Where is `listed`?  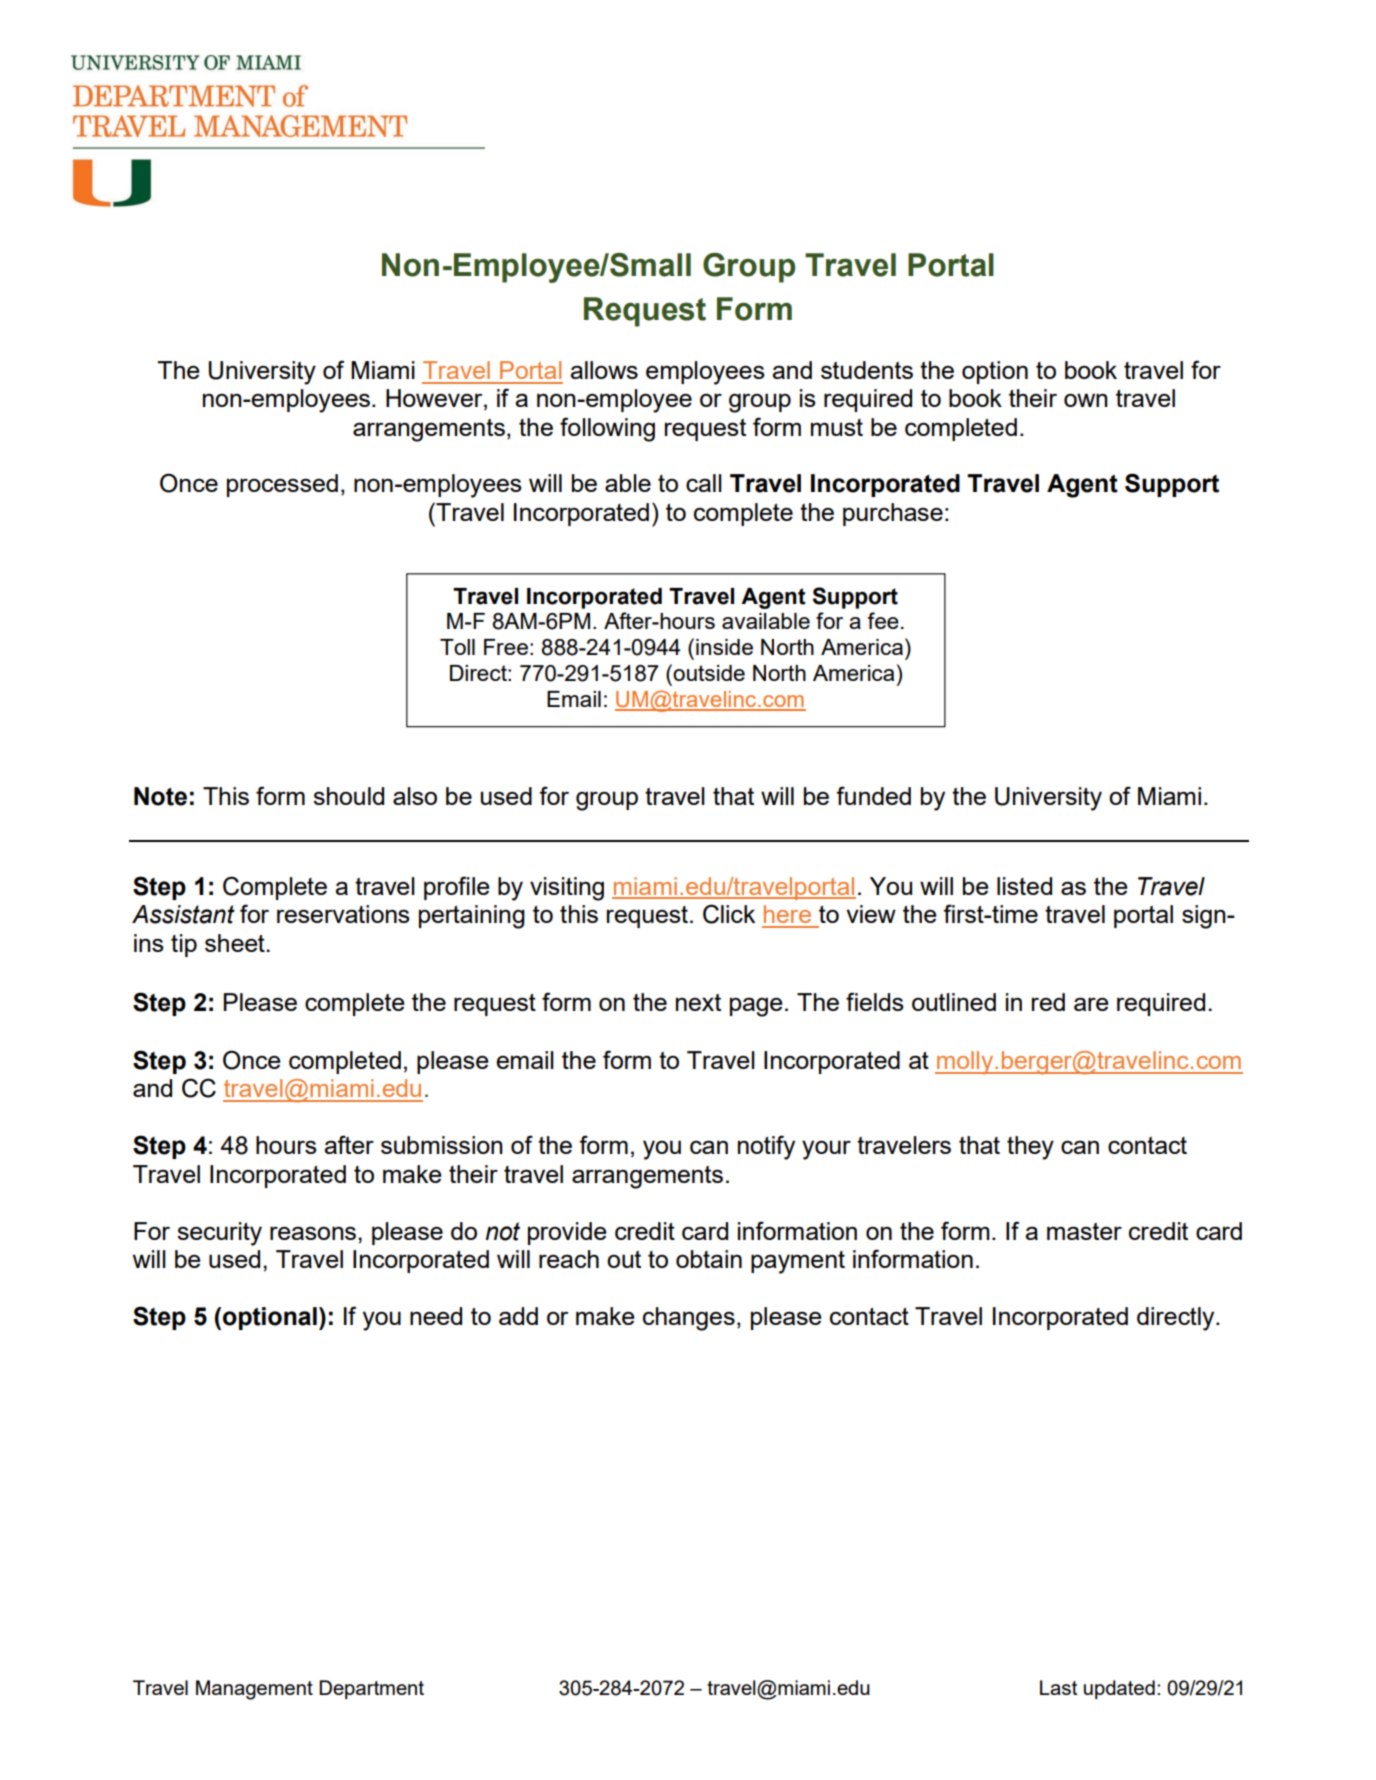 listed is located at coordinates (1024, 886).
